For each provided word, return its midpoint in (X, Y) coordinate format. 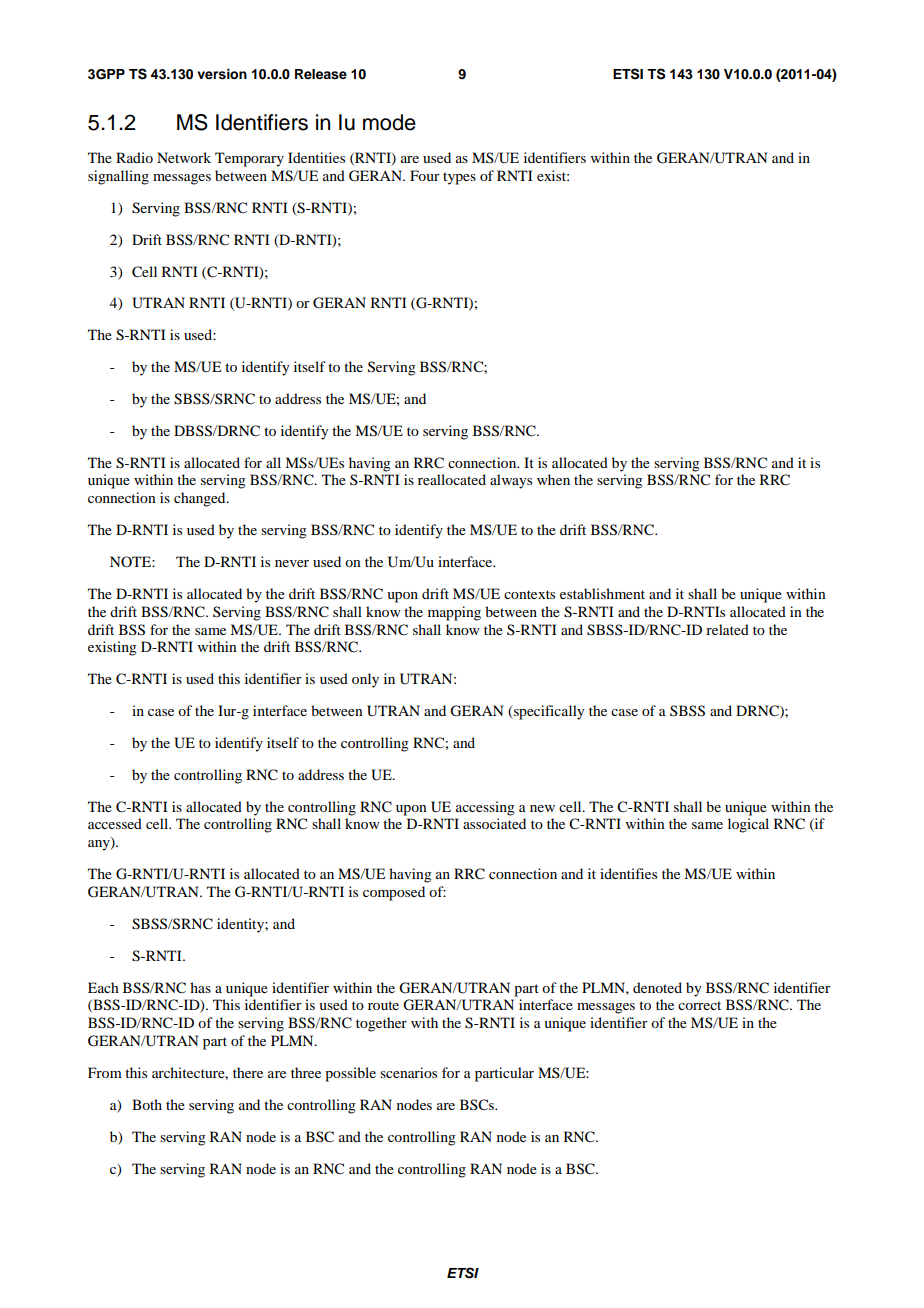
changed (201, 499)
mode (389, 122)
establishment (602, 593)
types (459, 178)
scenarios (408, 1072)
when (553, 479)
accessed (115, 823)
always (511, 481)
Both (147, 1104)
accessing (485, 808)
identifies (628, 873)
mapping (454, 613)
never (292, 563)
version (222, 74)
